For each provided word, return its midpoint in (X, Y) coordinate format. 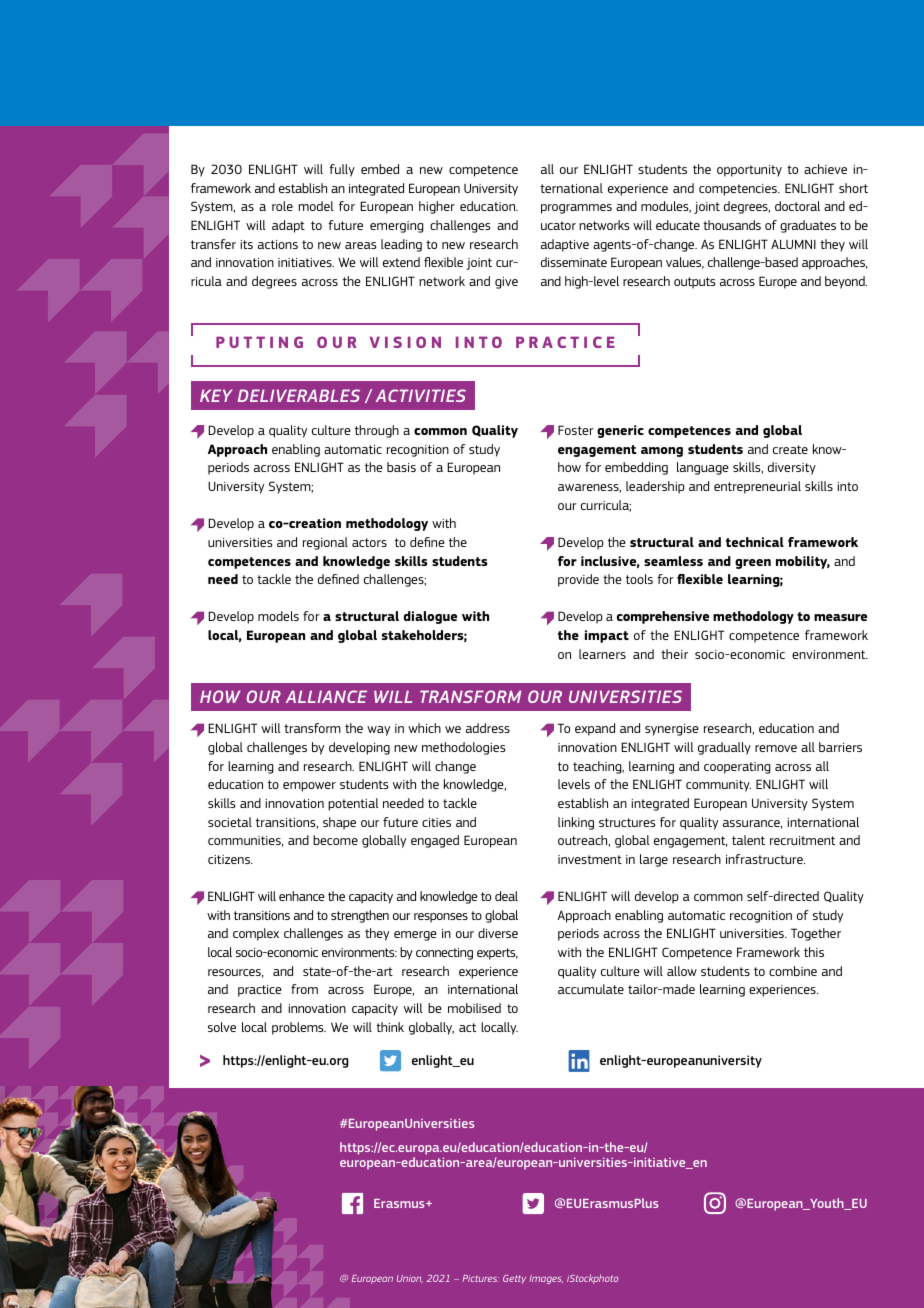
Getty (514, 1279)
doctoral (797, 206)
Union (410, 1279)
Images (546, 1279)
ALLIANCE (326, 696)
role (282, 206)
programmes (576, 209)
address (488, 728)
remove (776, 748)
